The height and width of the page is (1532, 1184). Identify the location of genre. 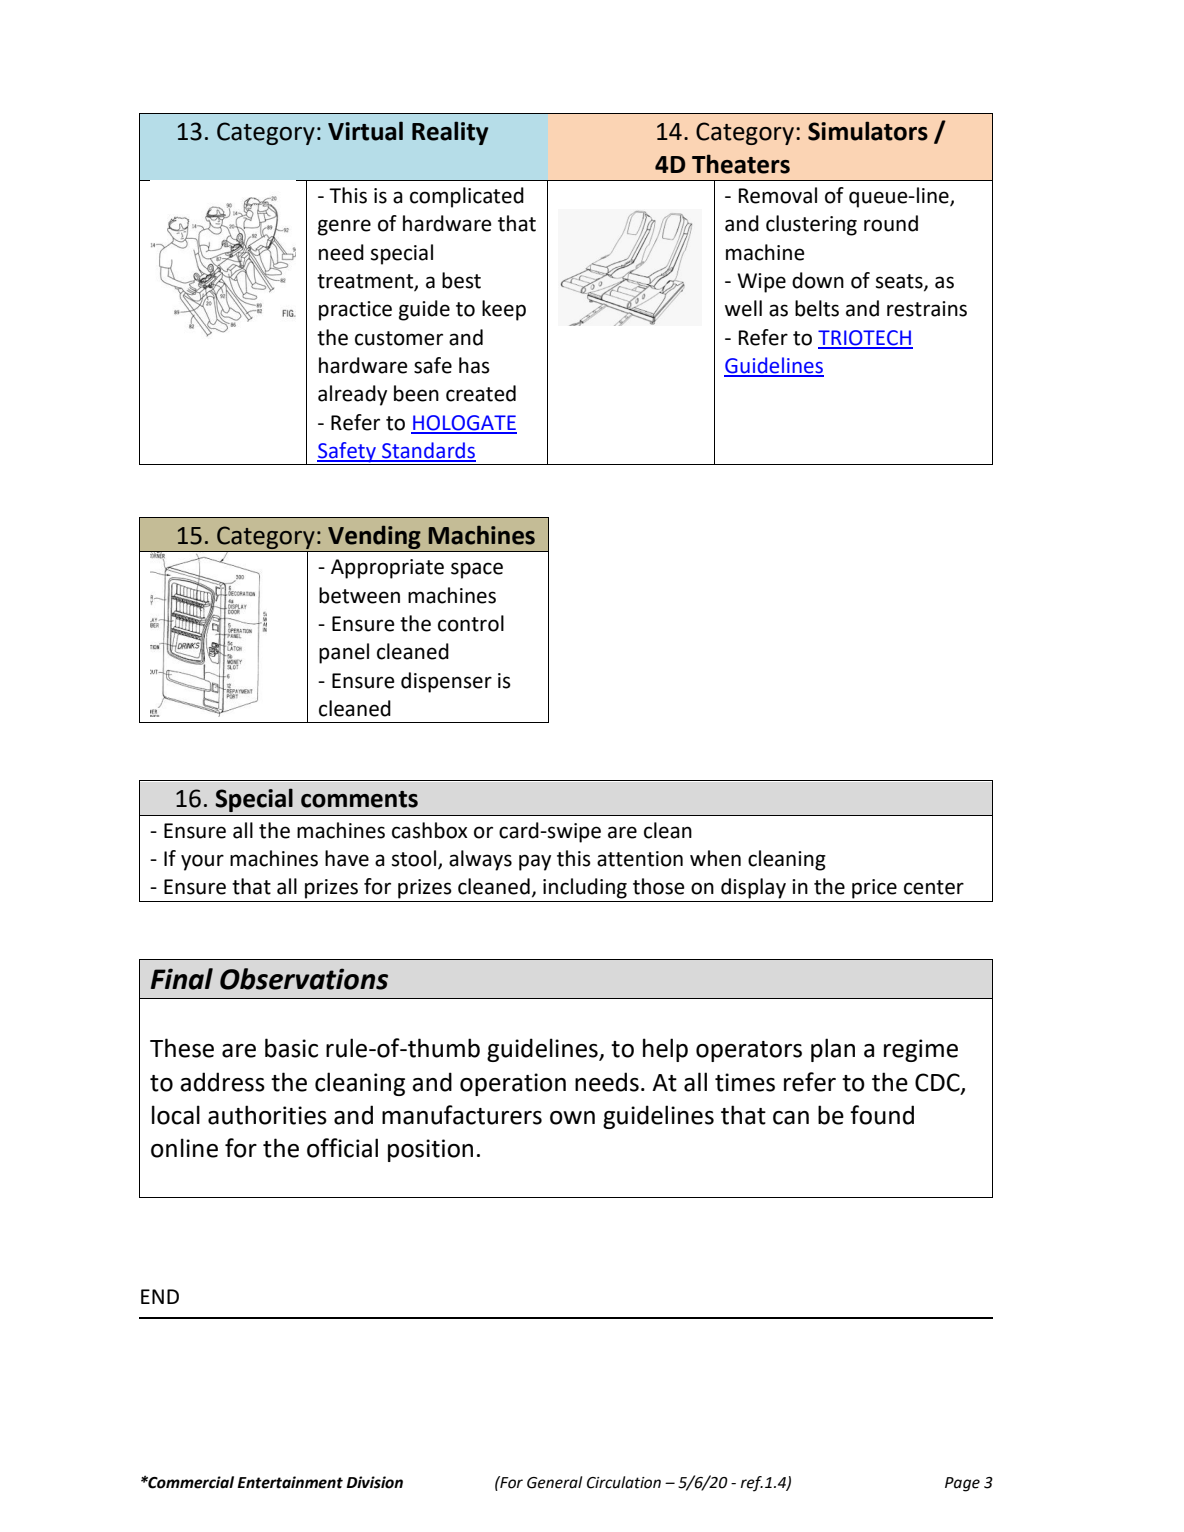
(344, 227).
